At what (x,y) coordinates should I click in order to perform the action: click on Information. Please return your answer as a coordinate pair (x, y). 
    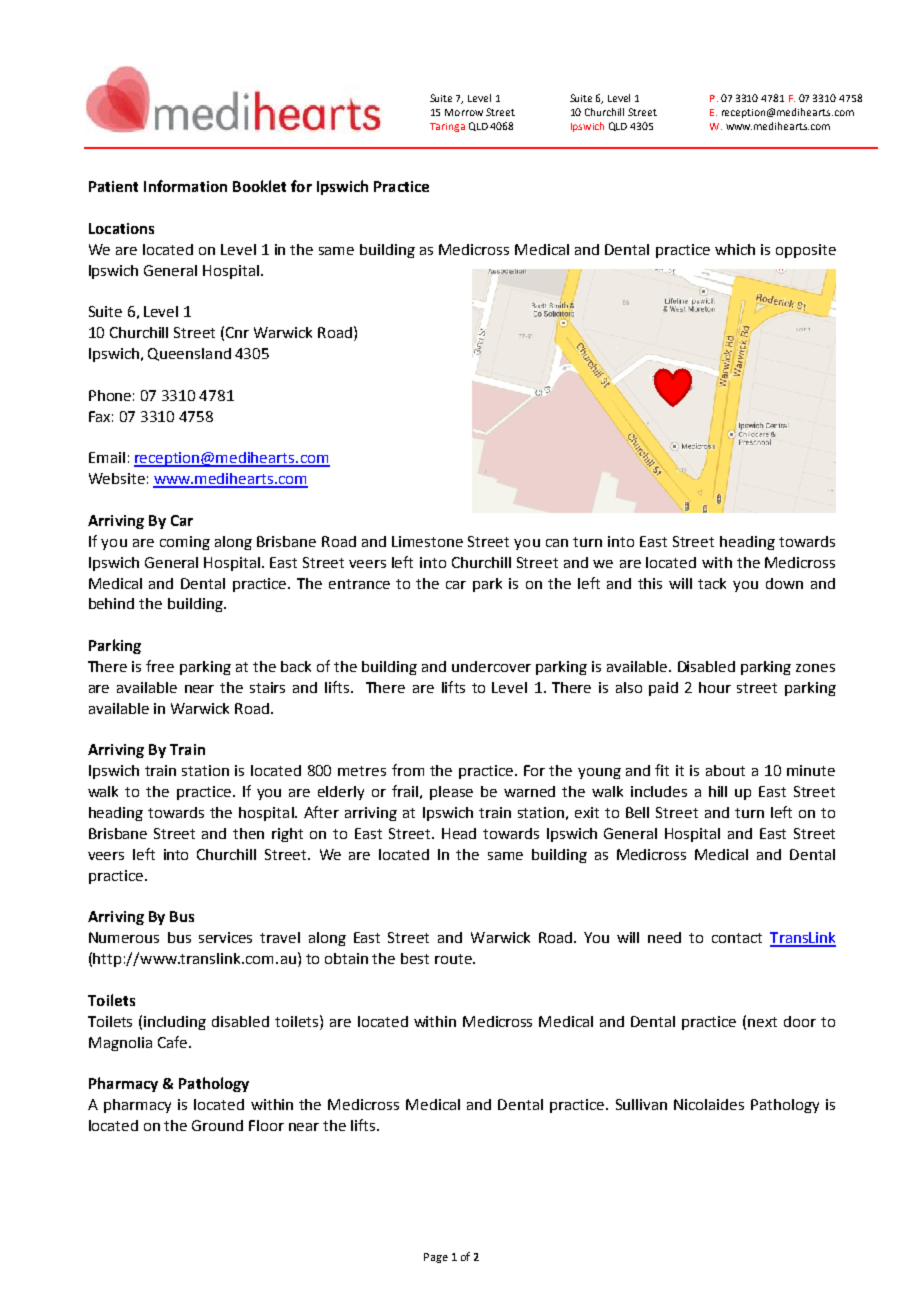
    Looking at the image, I should click on (185, 186).
